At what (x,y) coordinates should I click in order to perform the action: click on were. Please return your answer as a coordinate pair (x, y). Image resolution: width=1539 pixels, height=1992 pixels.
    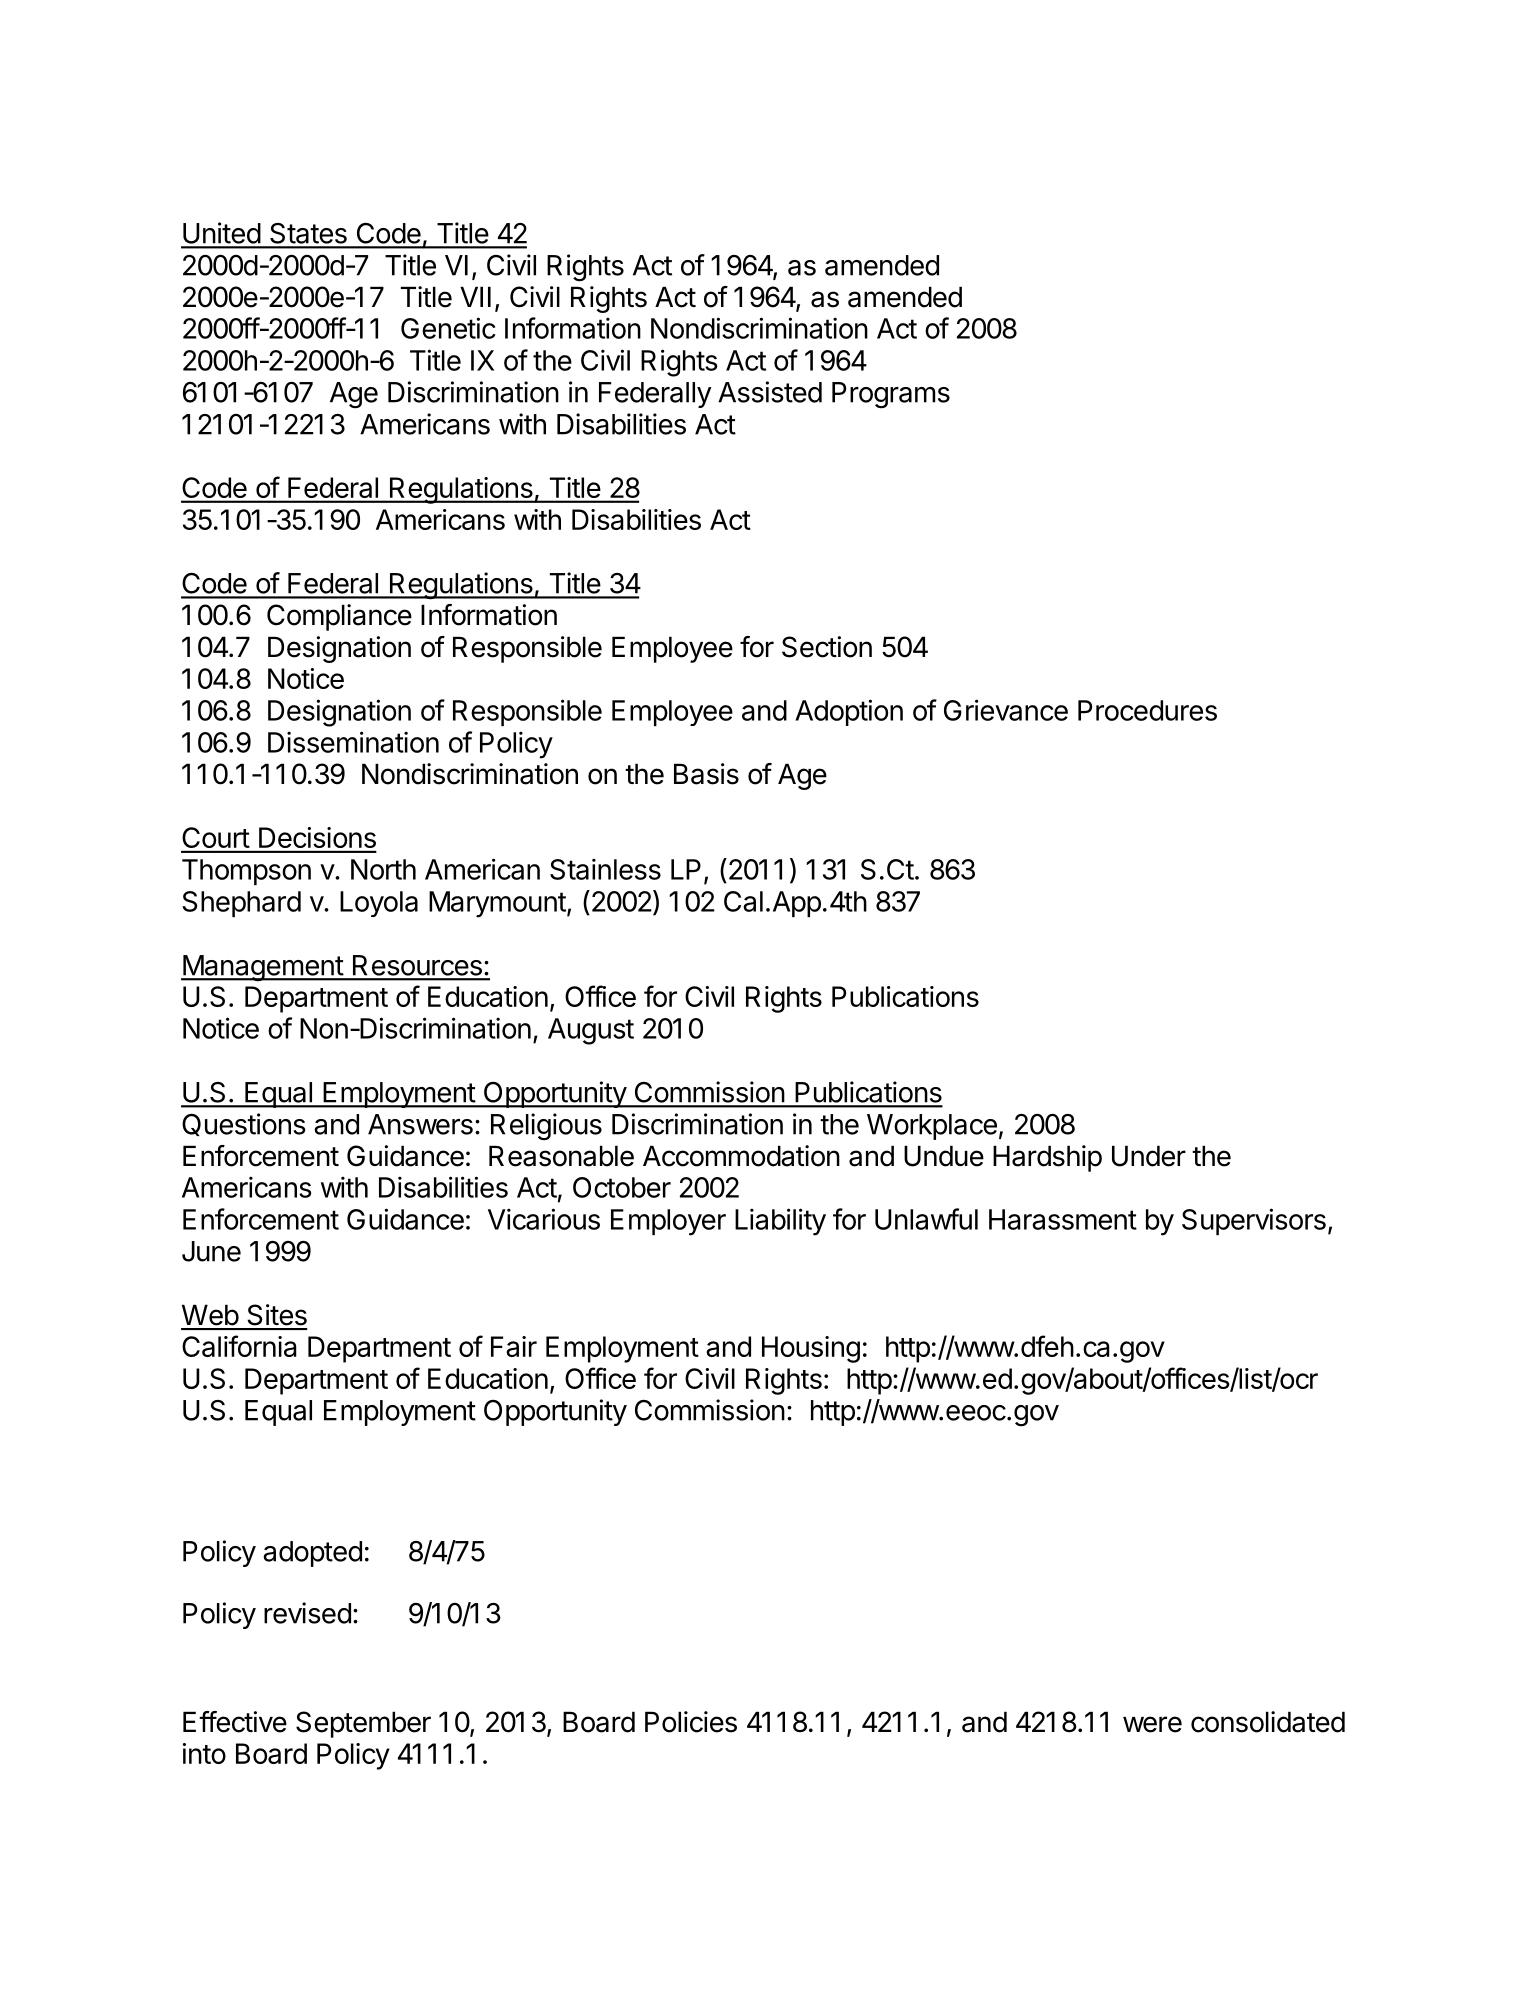
    Looking at the image, I should click on (1152, 1724).
